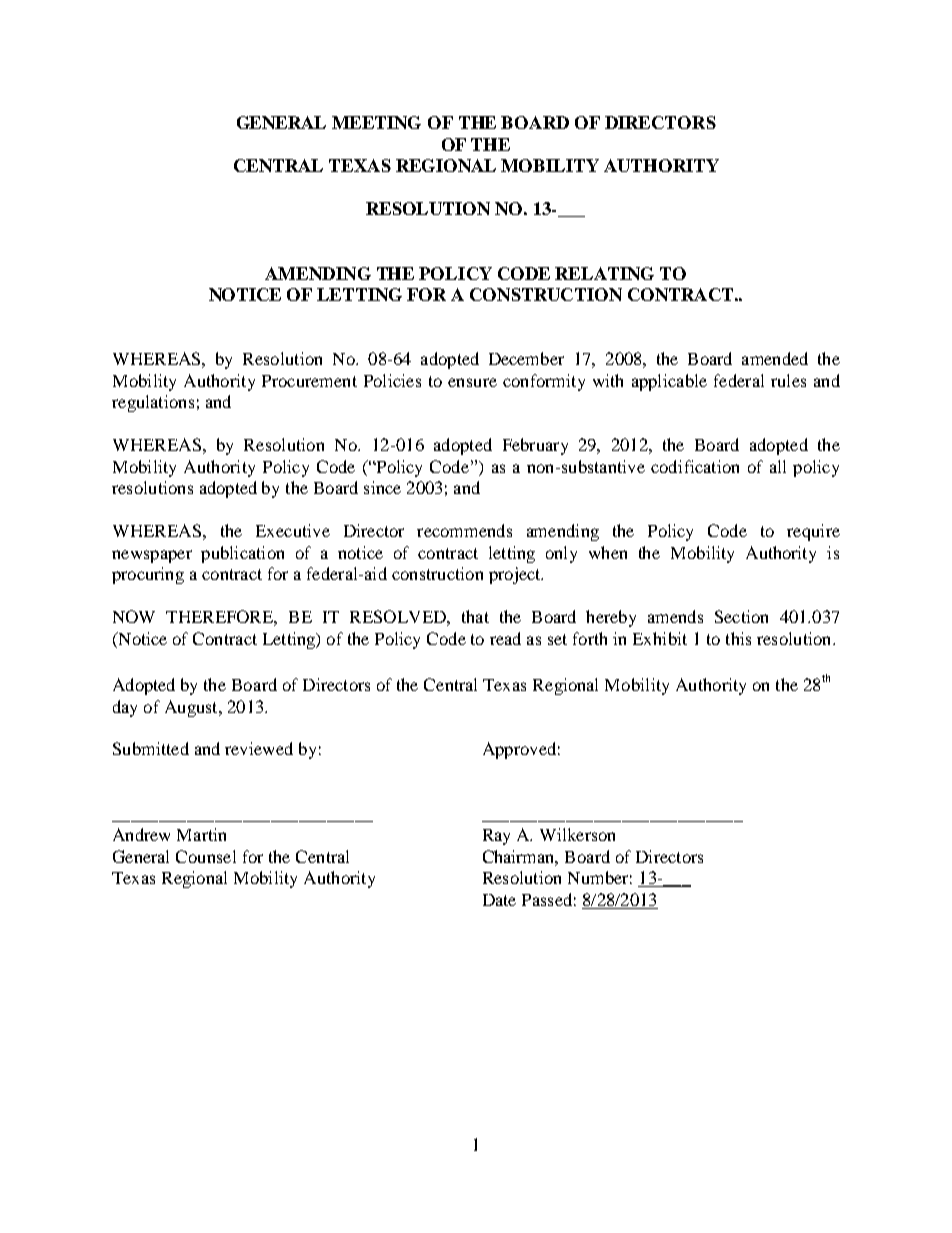 This screenshot has width=952, height=1233. What do you see at coordinates (738, 638) in the screenshot?
I see `this` at bounding box center [738, 638].
